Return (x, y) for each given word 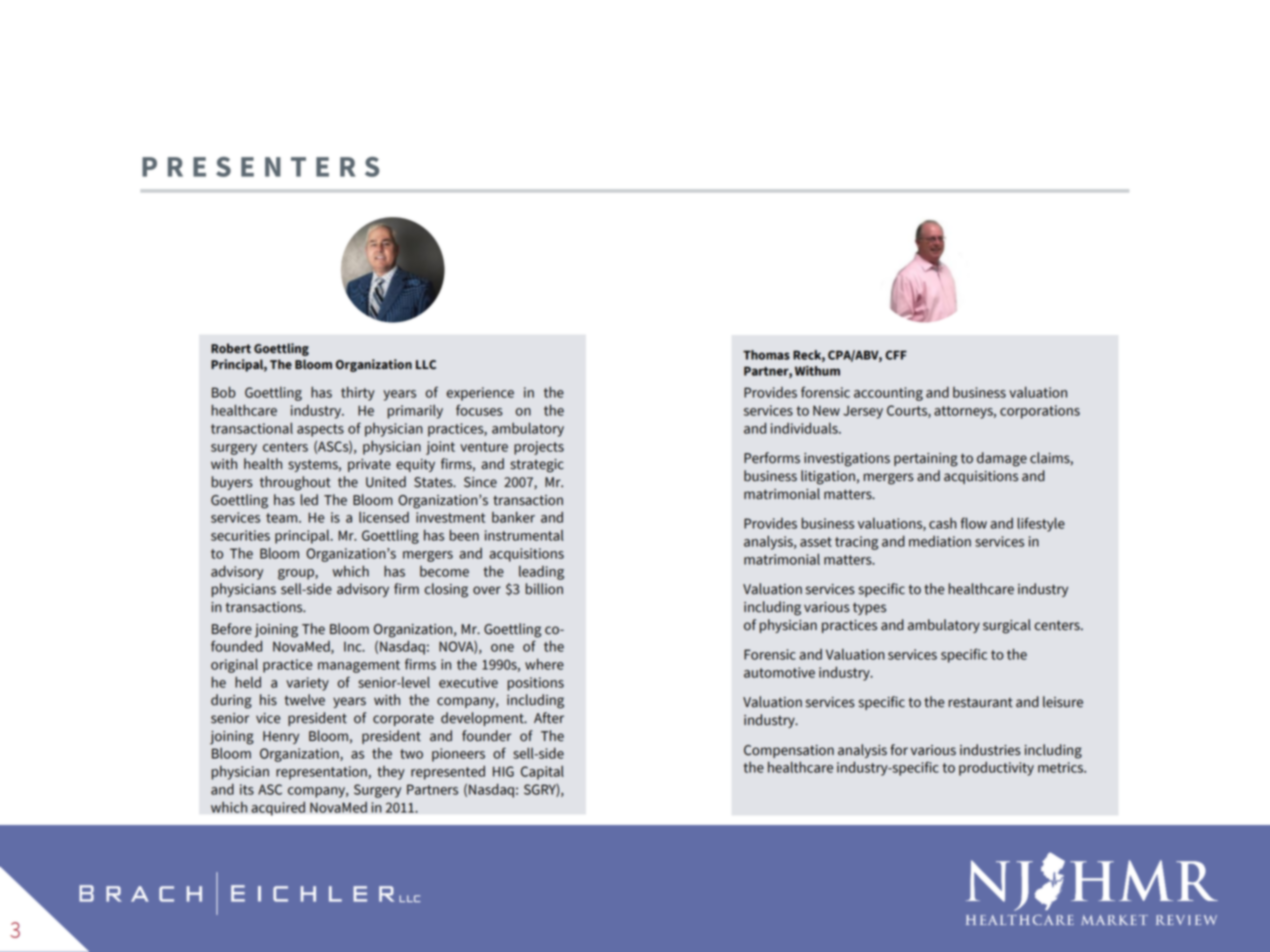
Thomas (766, 355)
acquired (278, 808)
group (297, 574)
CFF (896, 355)
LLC (426, 365)
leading (541, 573)
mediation (940, 541)
